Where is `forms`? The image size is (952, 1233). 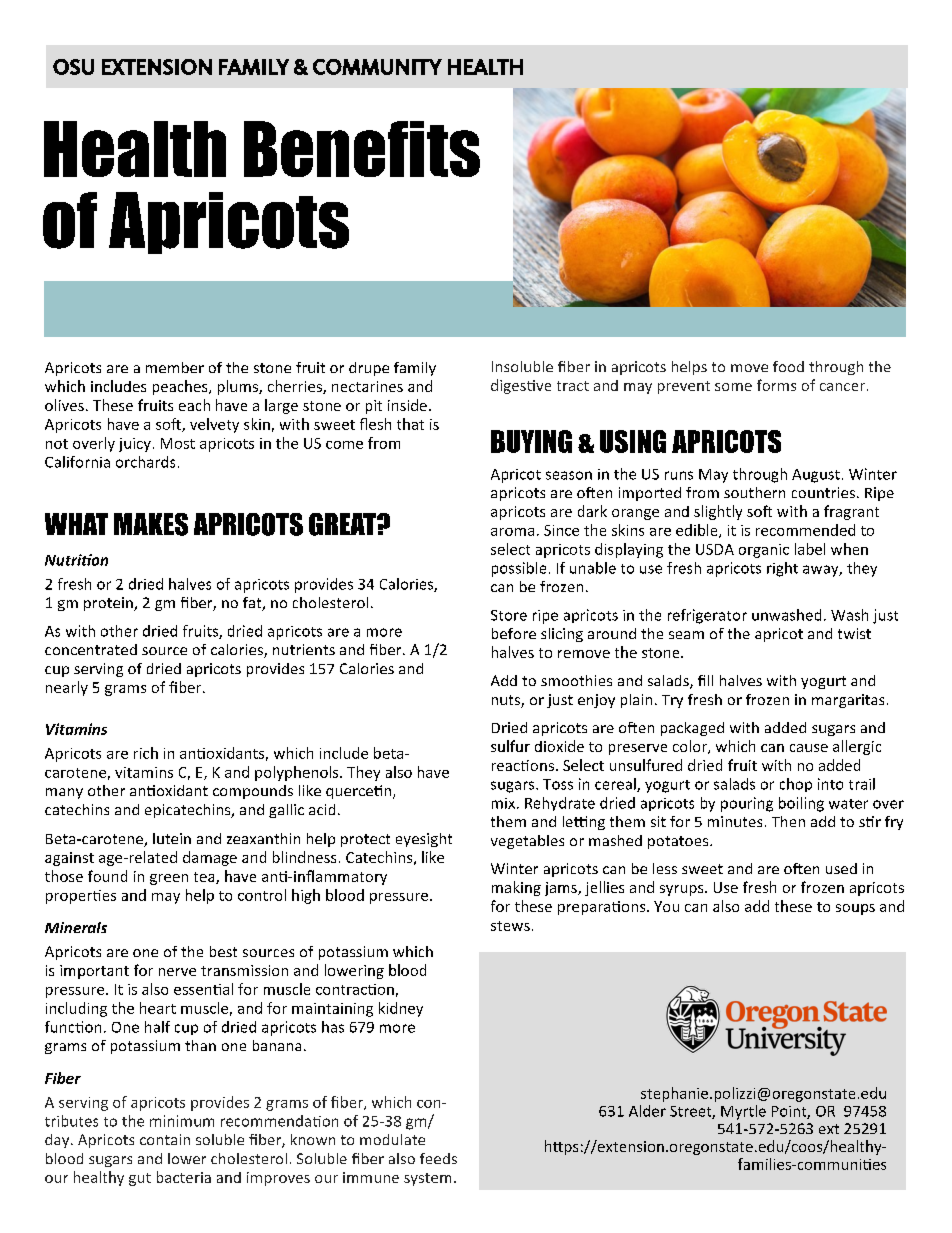 forms is located at coordinates (776, 385).
